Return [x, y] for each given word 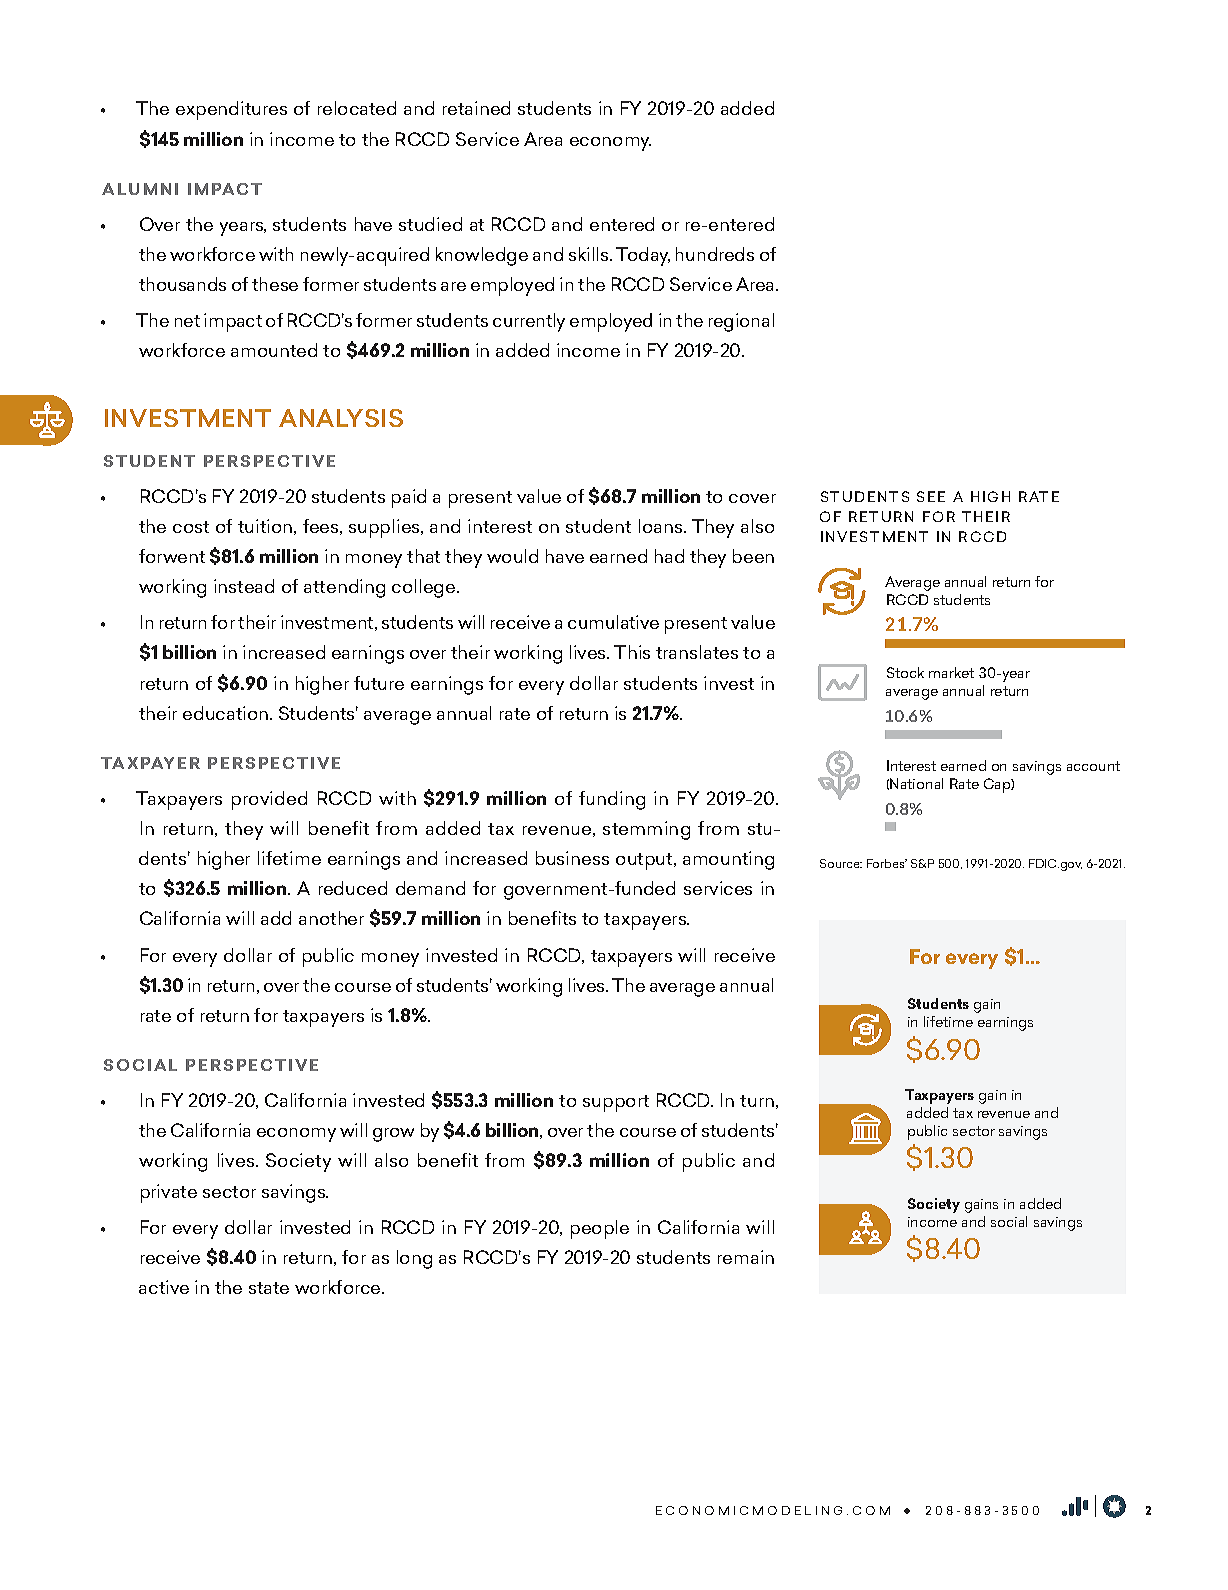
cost [191, 527]
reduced [353, 888]
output [645, 861]
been [753, 556]
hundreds [715, 254]
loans [662, 526]
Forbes [887, 863]
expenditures [231, 110]
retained [476, 108]
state [269, 1288]
